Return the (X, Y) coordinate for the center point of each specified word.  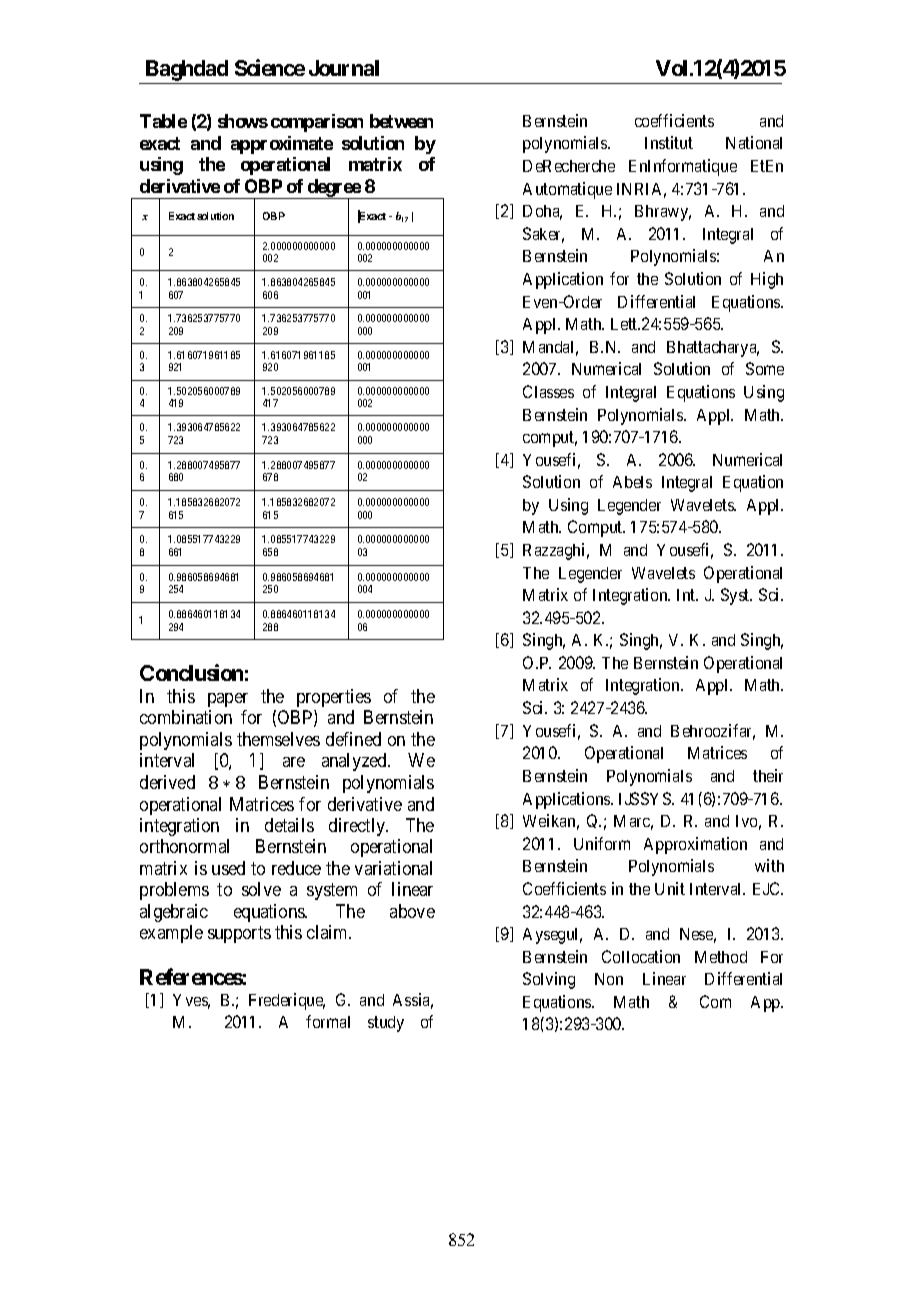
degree (333, 189)
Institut (669, 142)
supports (239, 934)
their (768, 775)
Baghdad (187, 70)
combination (186, 717)
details (289, 825)
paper (228, 700)
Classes (548, 391)
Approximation (695, 845)
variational (393, 868)
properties (334, 698)
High (767, 280)
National (754, 142)
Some (765, 368)
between (401, 121)
